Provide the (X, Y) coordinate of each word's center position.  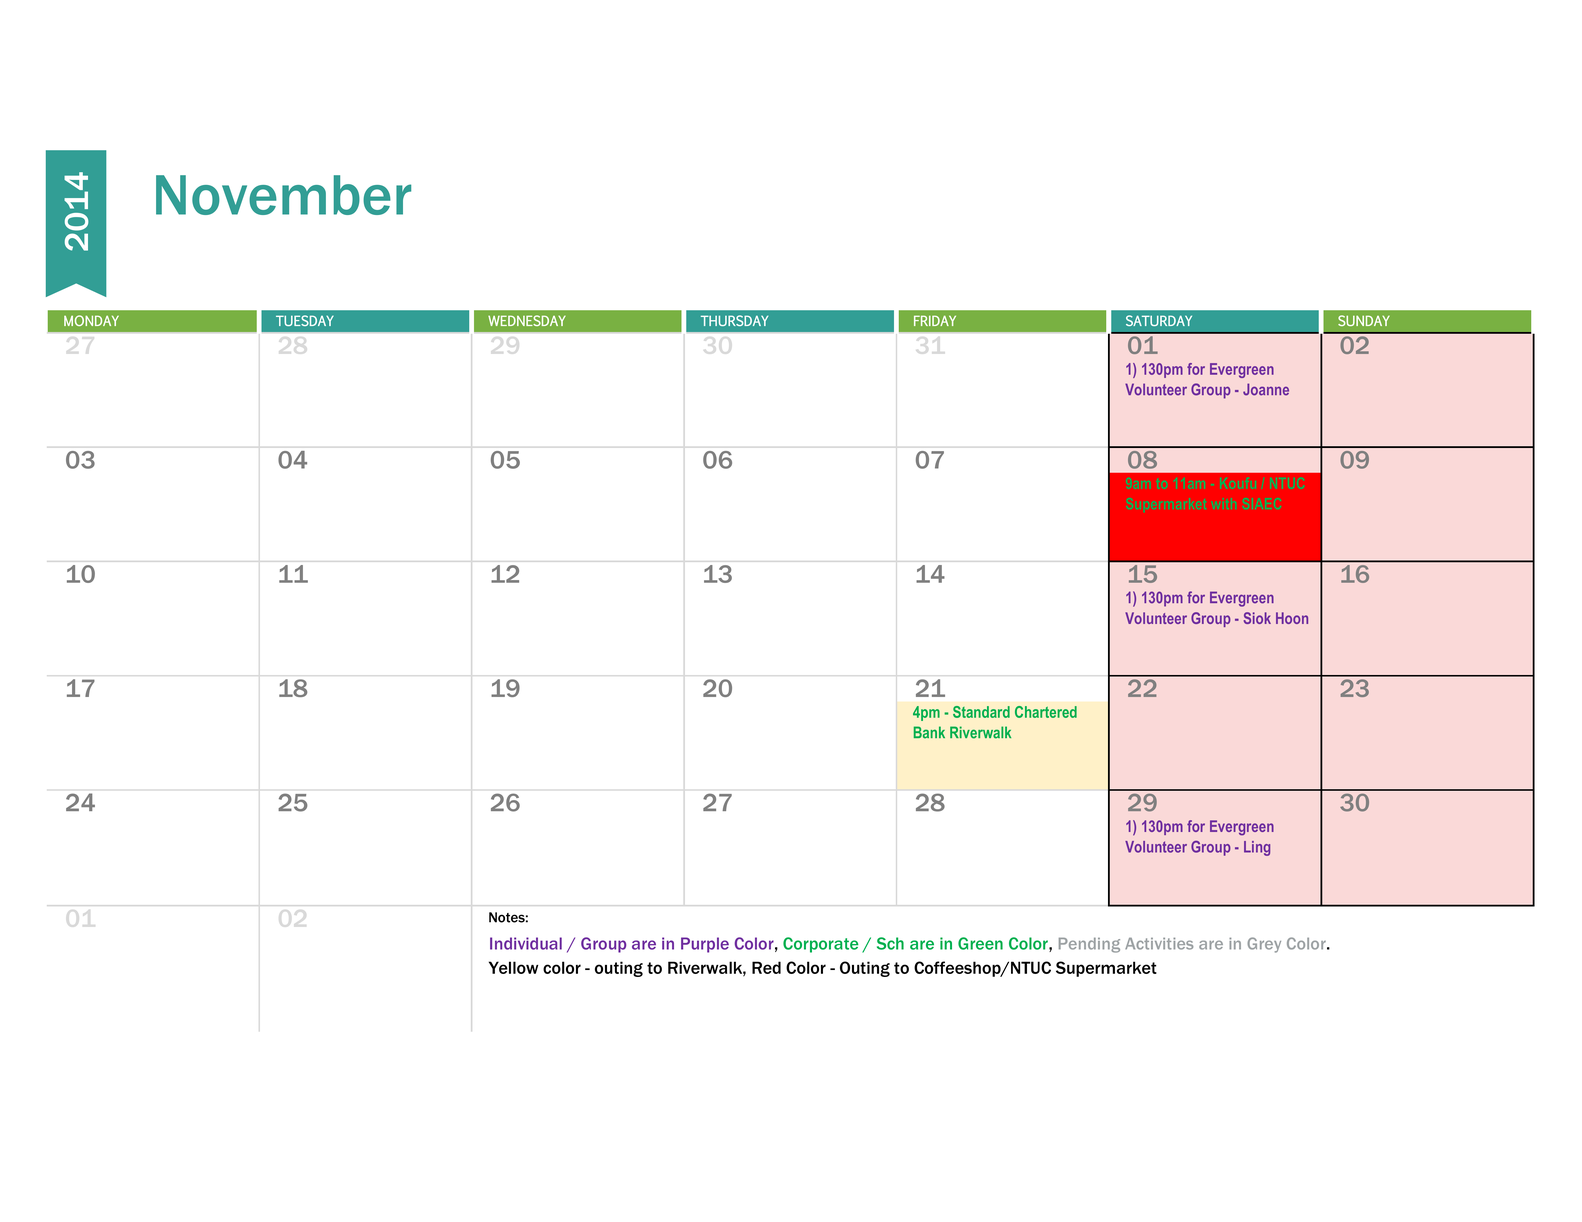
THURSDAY (734, 320)
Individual (526, 943)
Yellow (513, 967)
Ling (1257, 848)
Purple (705, 945)
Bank (929, 732)
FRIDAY (935, 320)
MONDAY (91, 320)
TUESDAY (305, 320)
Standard (981, 712)
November (283, 195)
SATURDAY (1159, 320)
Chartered (1046, 712)
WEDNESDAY (527, 320)
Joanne (1266, 389)
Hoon (1292, 618)
